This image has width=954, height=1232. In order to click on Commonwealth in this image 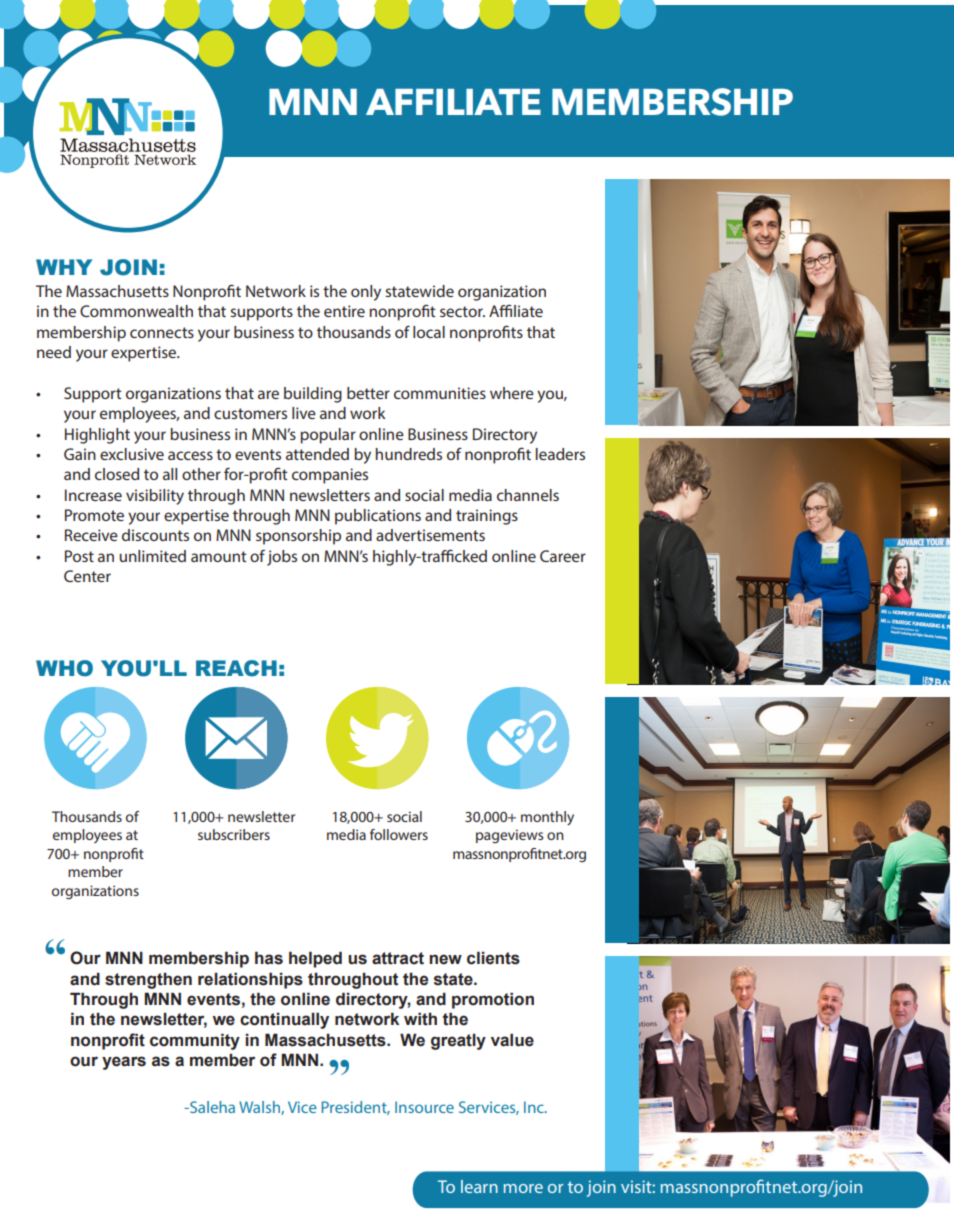, I will do `click(136, 311)`.
